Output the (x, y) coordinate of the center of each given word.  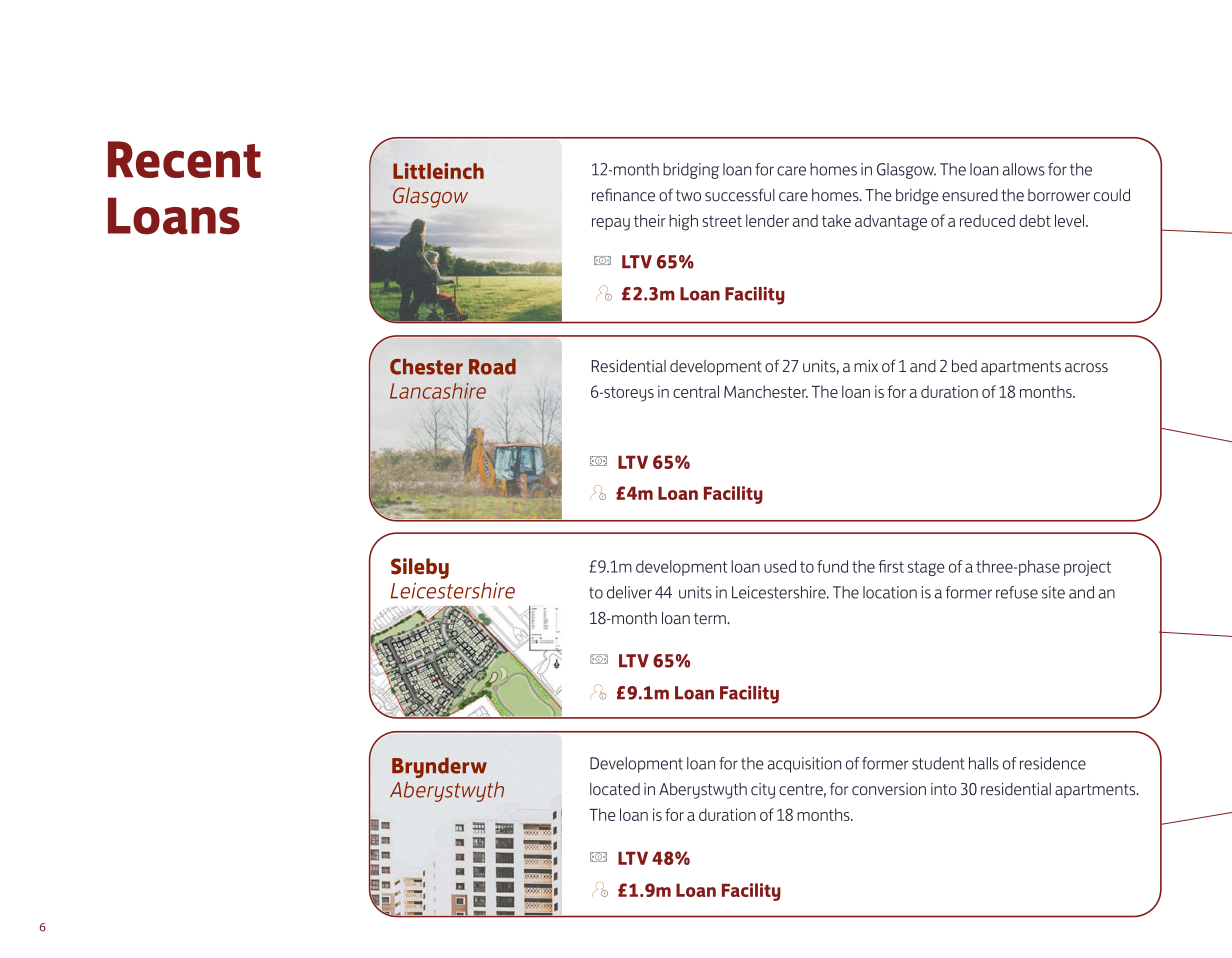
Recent (184, 159)
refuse (1017, 592)
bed (964, 366)
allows (1024, 169)
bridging (691, 171)
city (763, 791)
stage (926, 568)
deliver (629, 592)
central (696, 391)
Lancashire (438, 391)
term (711, 619)
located (615, 789)
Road (492, 366)
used (780, 566)
